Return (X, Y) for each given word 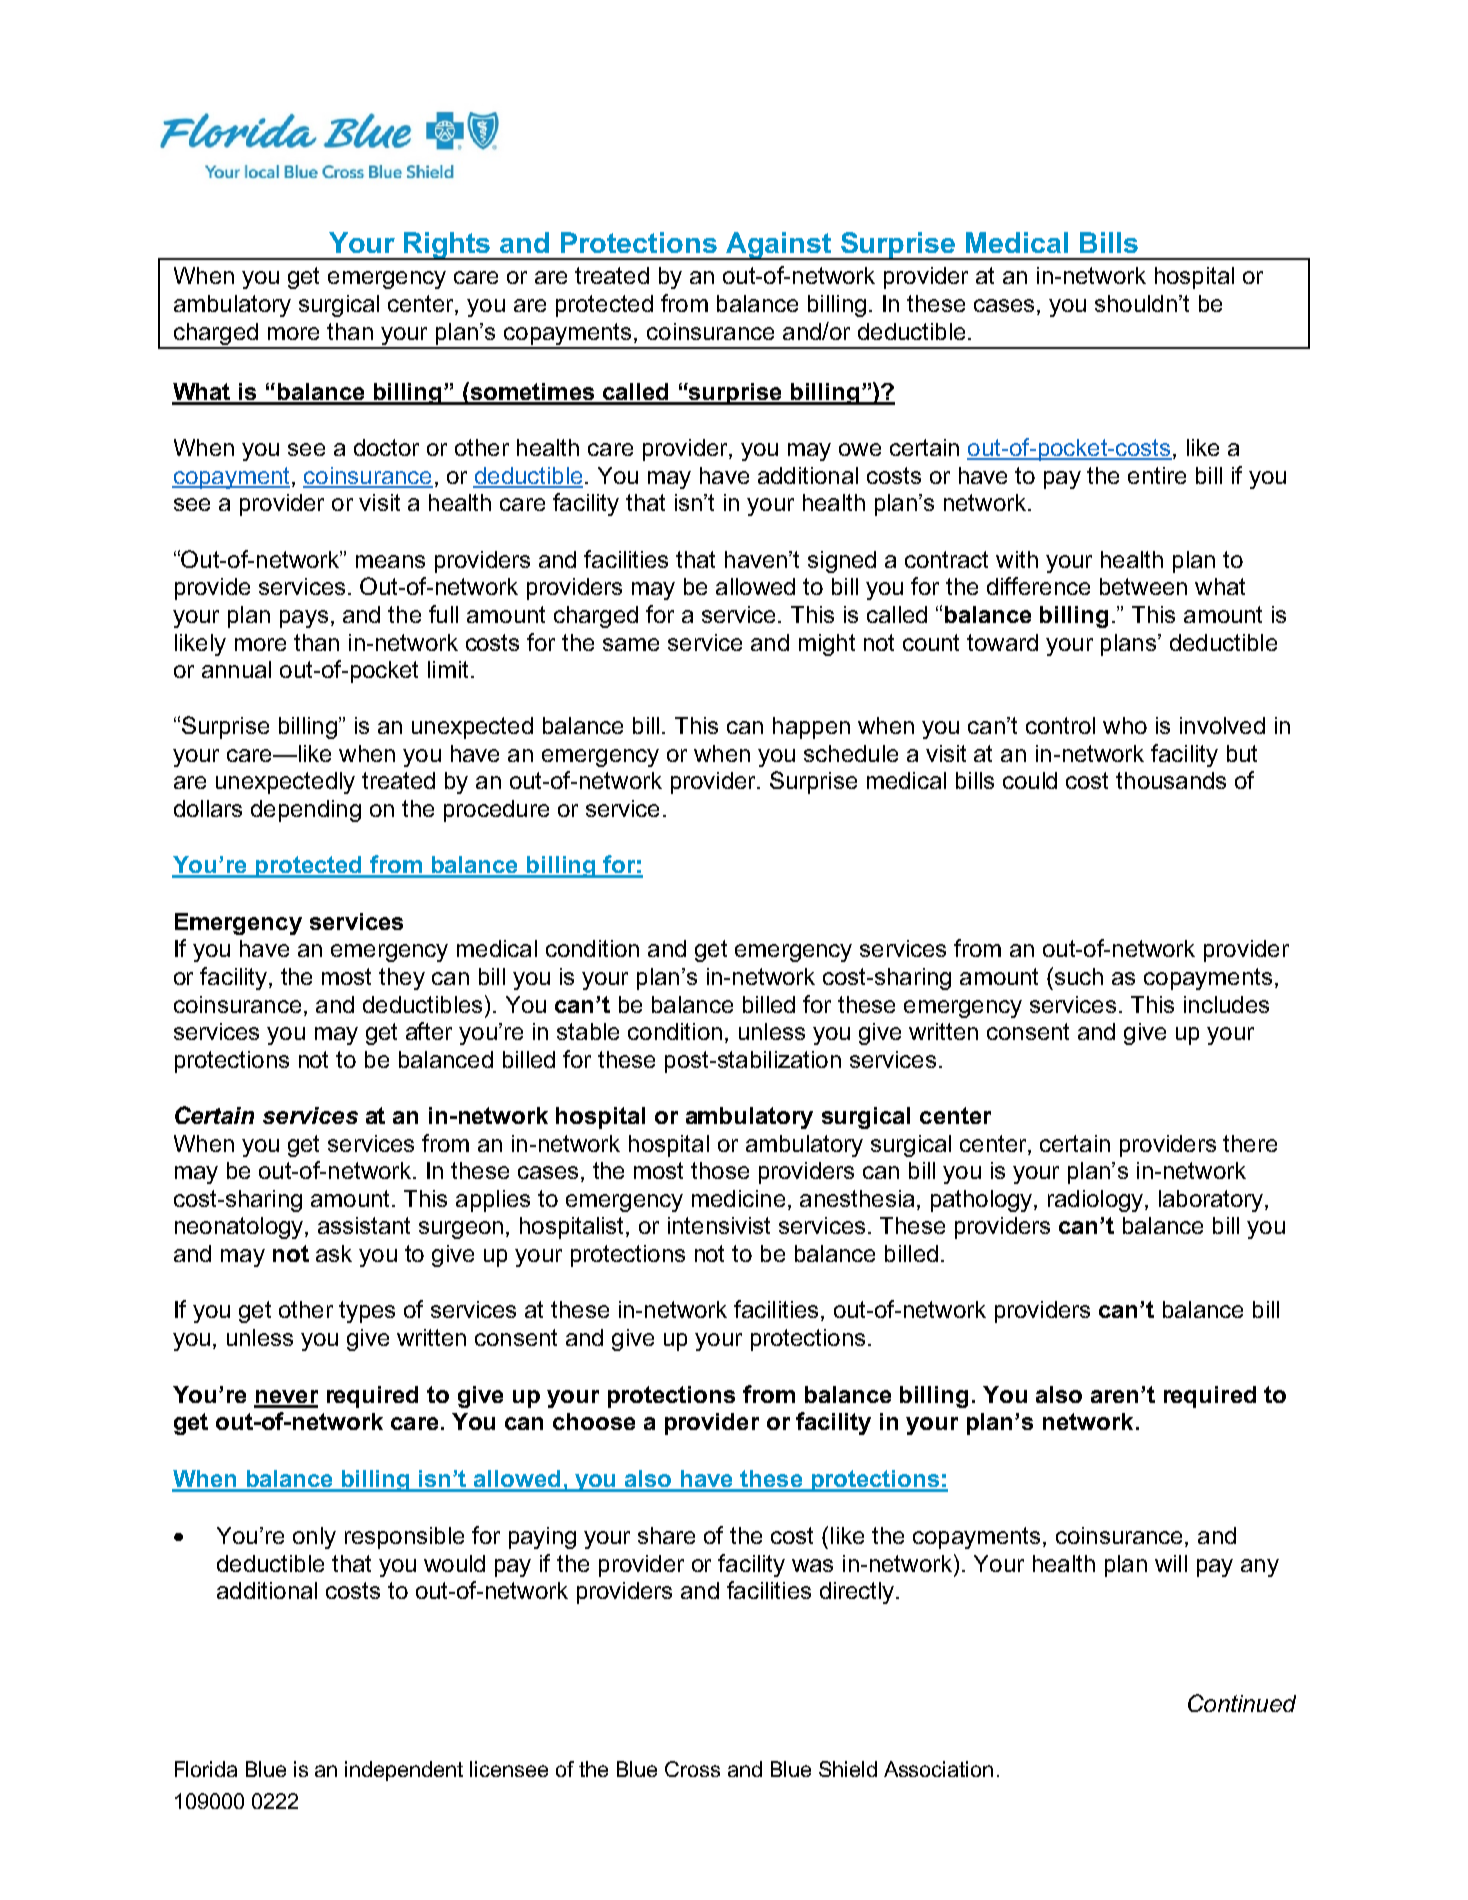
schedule (851, 753)
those (720, 1170)
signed (842, 562)
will (1171, 1563)
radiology (1097, 1201)
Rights (448, 246)
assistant (364, 1225)
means (390, 561)
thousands (1171, 780)
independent (404, 1771)
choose (594, 1421)
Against (778, 246)
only (314, 1538)
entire (1157, 475)
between (1143, 586)
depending (306, 811)
